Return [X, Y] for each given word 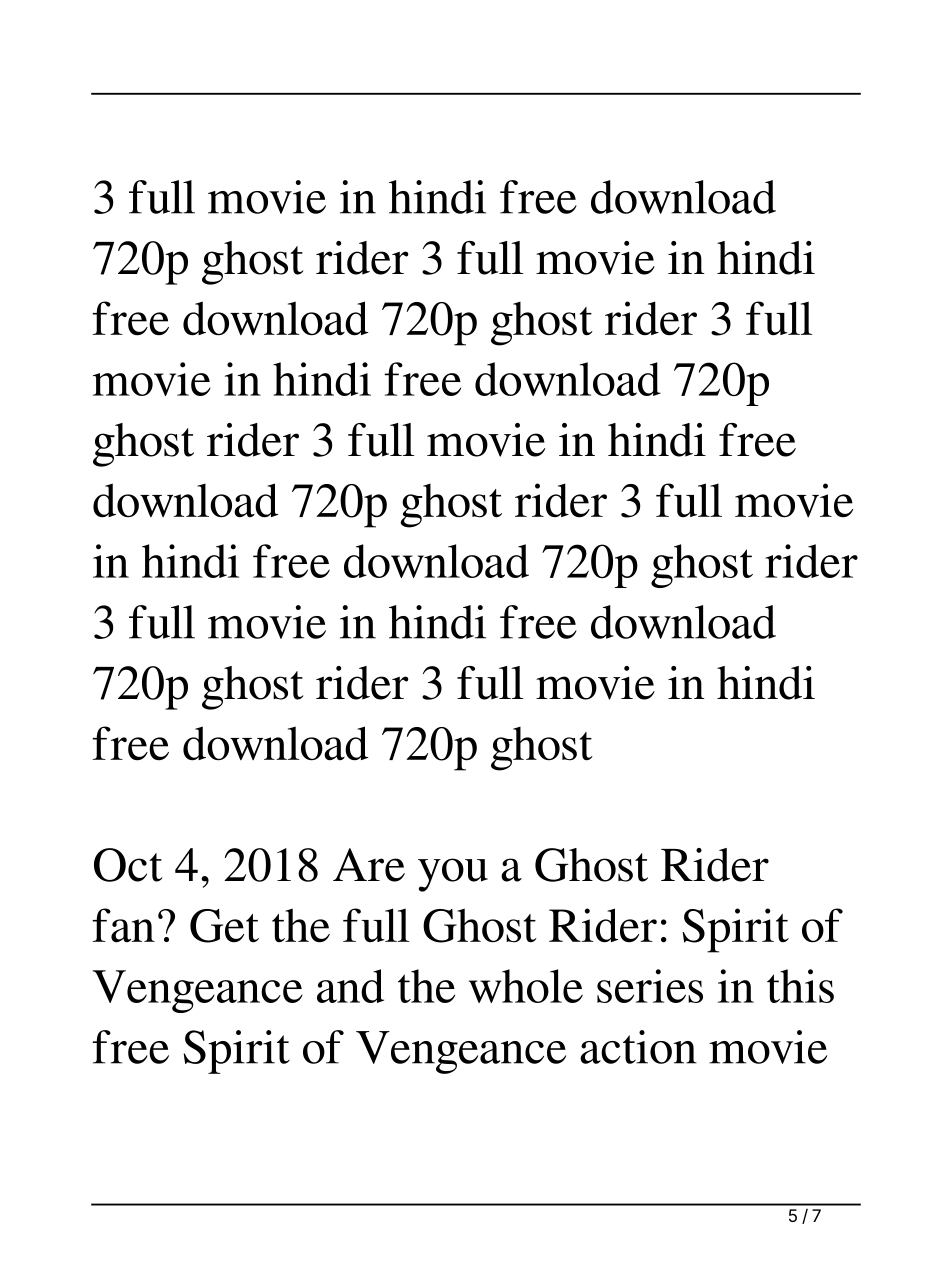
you [453, 875]
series [650, 986]
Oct [128, 865]
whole [526, 986]
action [638, 1047]
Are [369, 865]
